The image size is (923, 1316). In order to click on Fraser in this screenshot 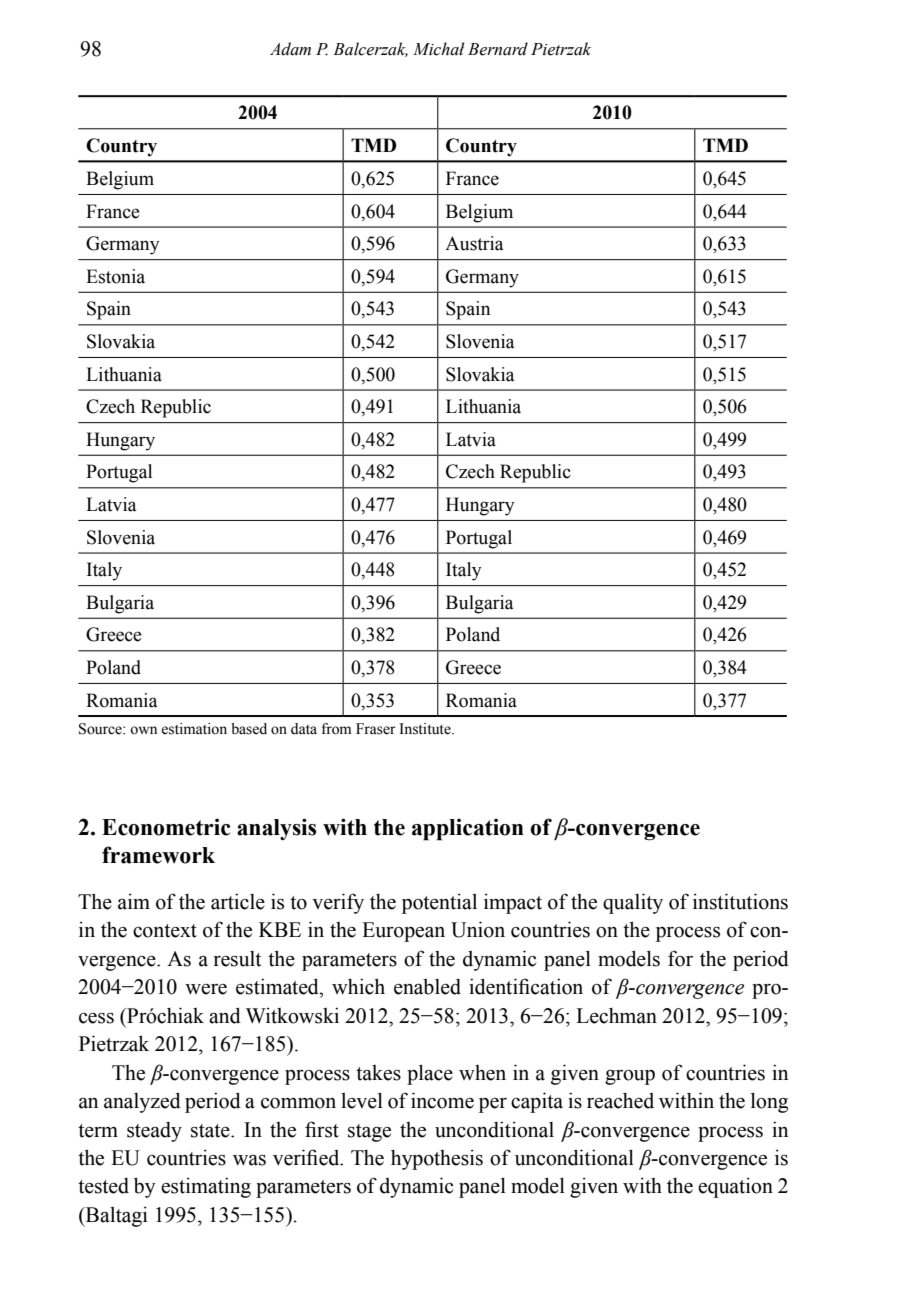, I will do `click(376, 729)`.
